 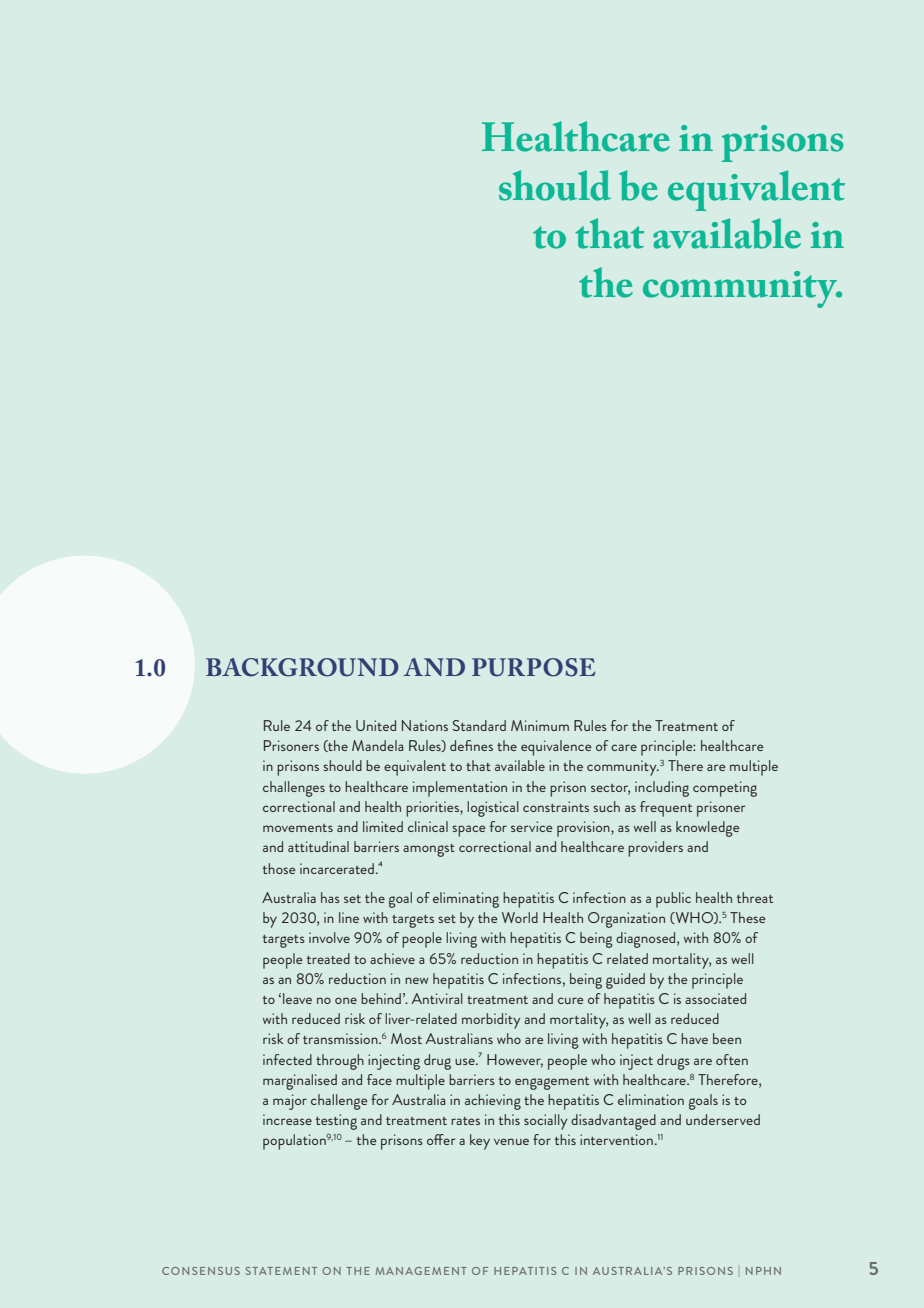 I want to click on movements, so click(x=298, y=828).
